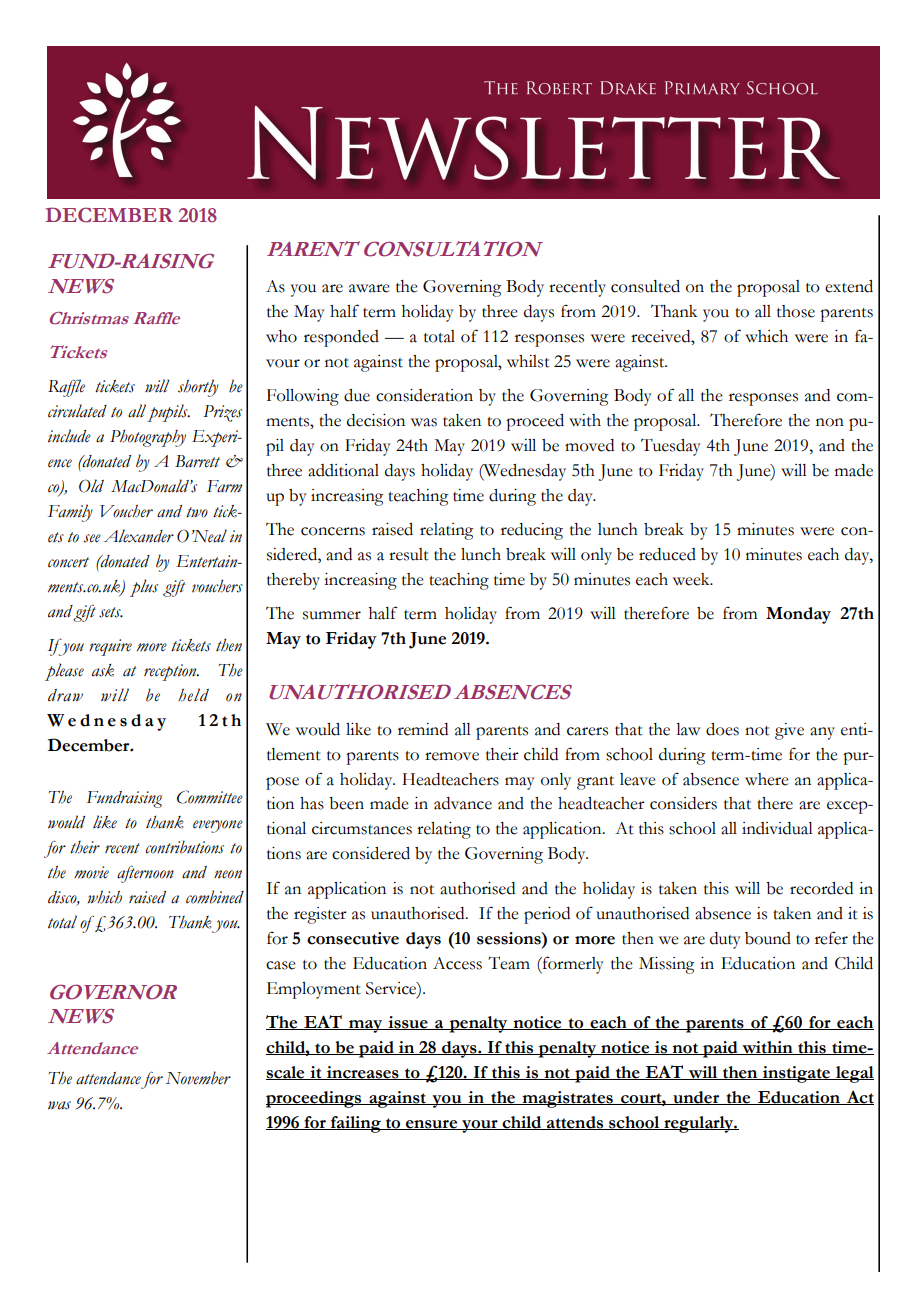 Image resolution: width=924 pixels, height=1308 pixels. What do you see at coordinates (423, 729) in the page?
I see `remind` at bounding box center [423, 729].
